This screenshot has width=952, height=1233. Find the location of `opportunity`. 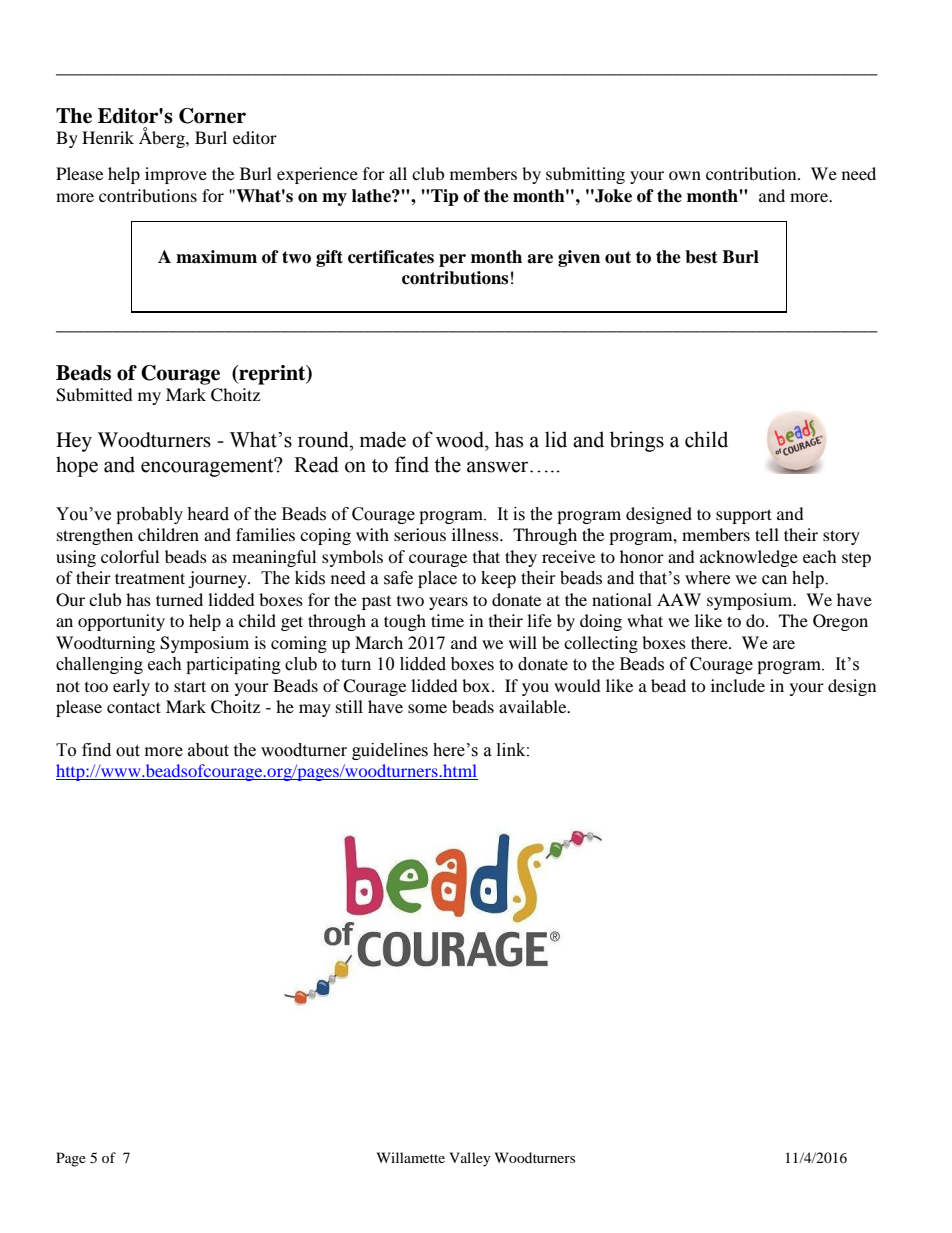

opportunity is located at coordinates (121, 622).
